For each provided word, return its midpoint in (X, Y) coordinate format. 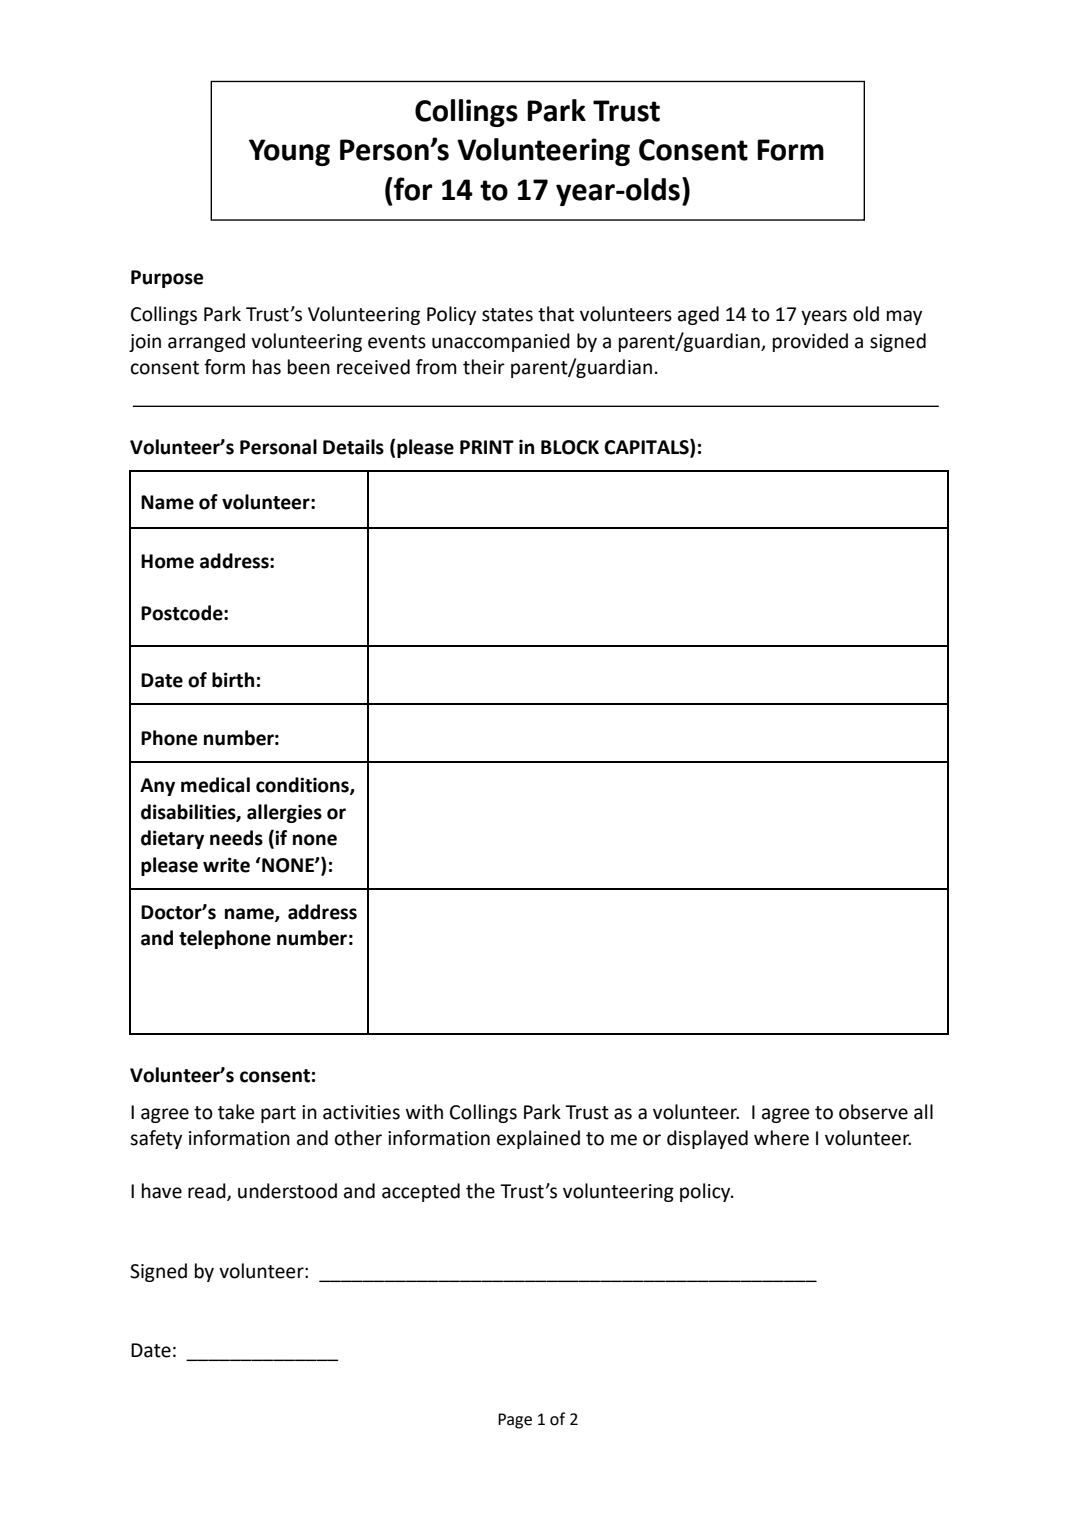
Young (289, 152)
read (208, 1192)
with (424, 1112)
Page (515, 1421)
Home (167, 561)
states (507, 315)
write (226, 865)
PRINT (487, 447)
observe (873, 1112)
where (781, 1138)
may (904, 317)
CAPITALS (647, 447)
